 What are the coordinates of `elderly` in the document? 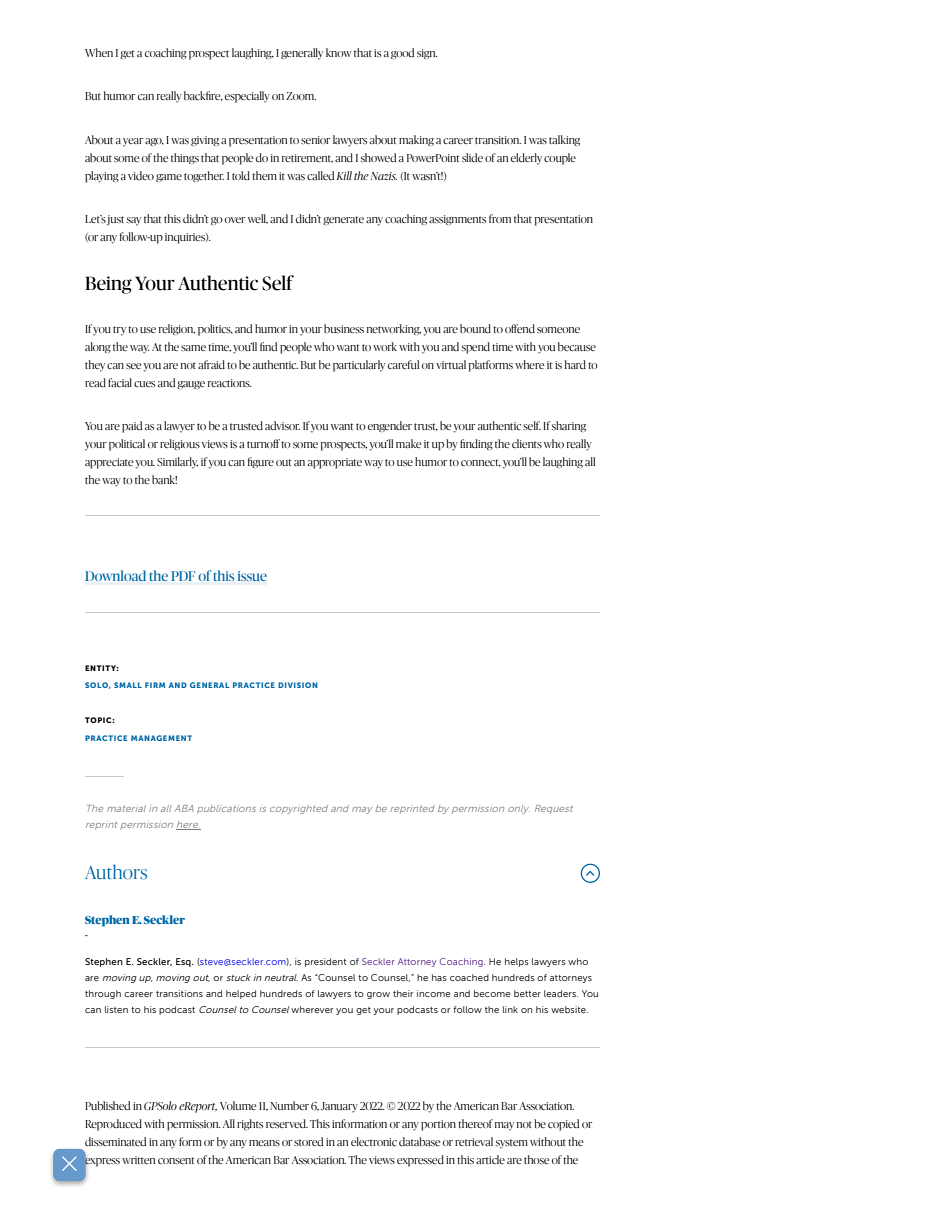 It's located at (526, 159).
